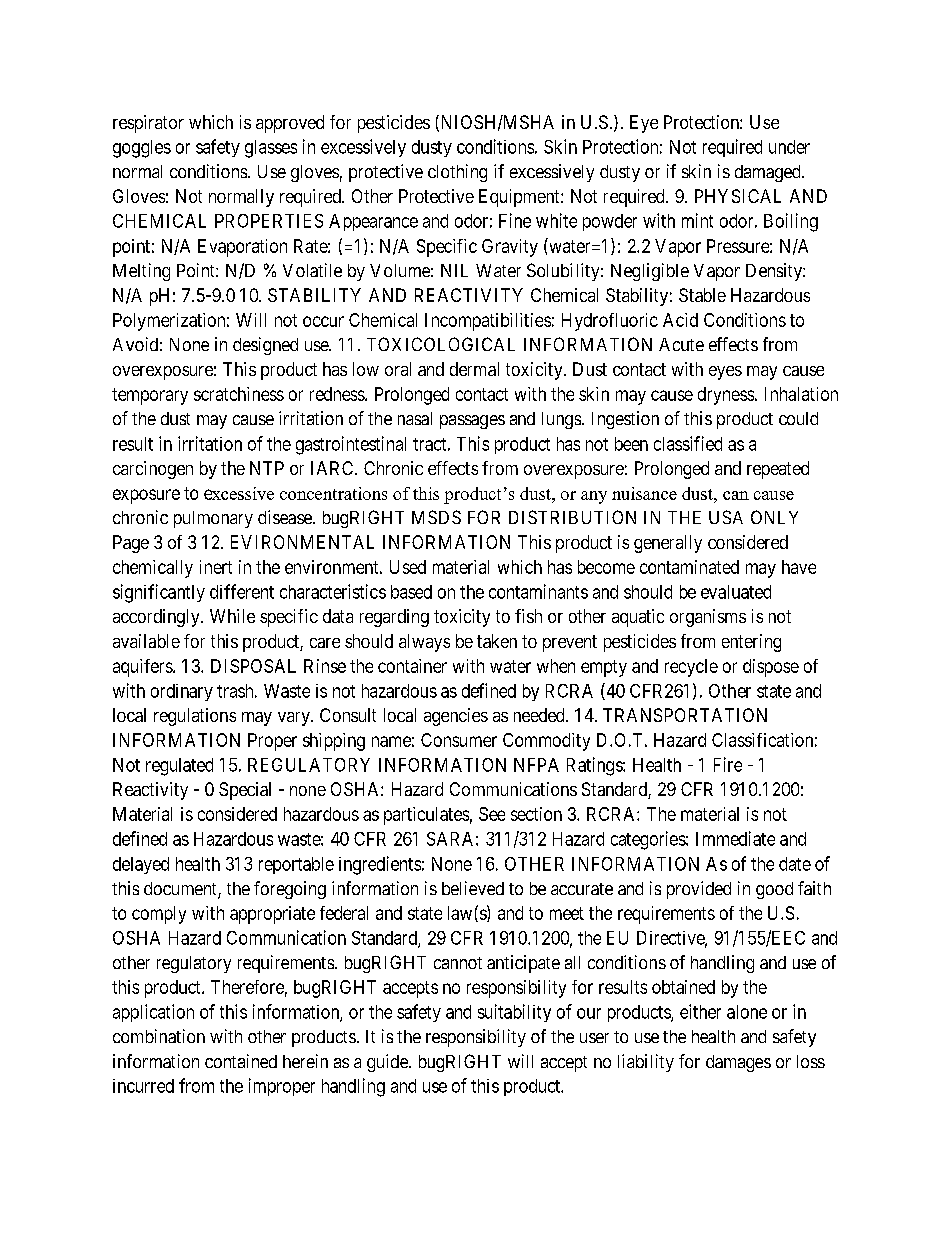 This screenshot has width=952, height=1233. I want to click on contained, so click(241, 1061).
